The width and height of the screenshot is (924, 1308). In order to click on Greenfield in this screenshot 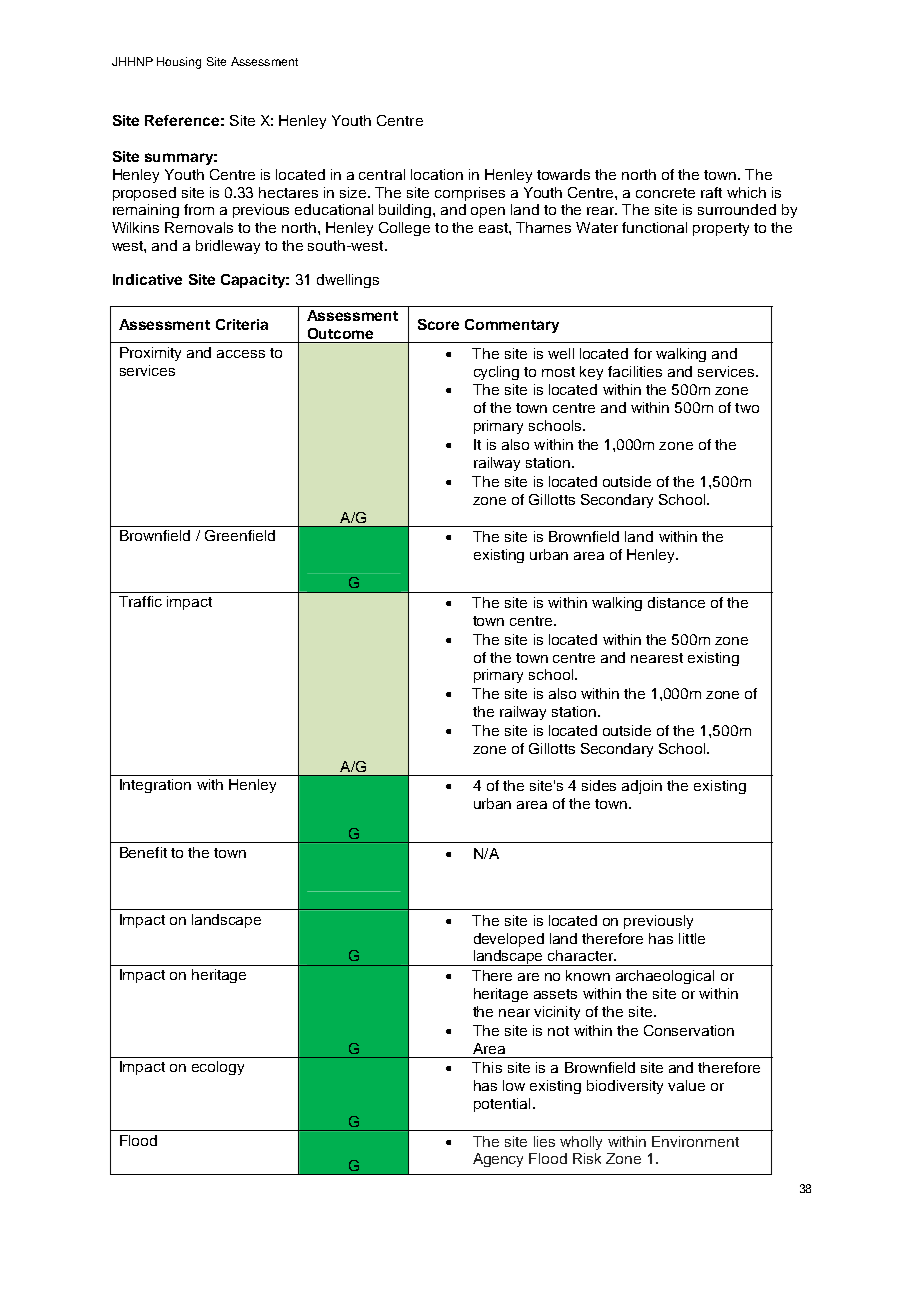, I will do `click(240, 535)`.
